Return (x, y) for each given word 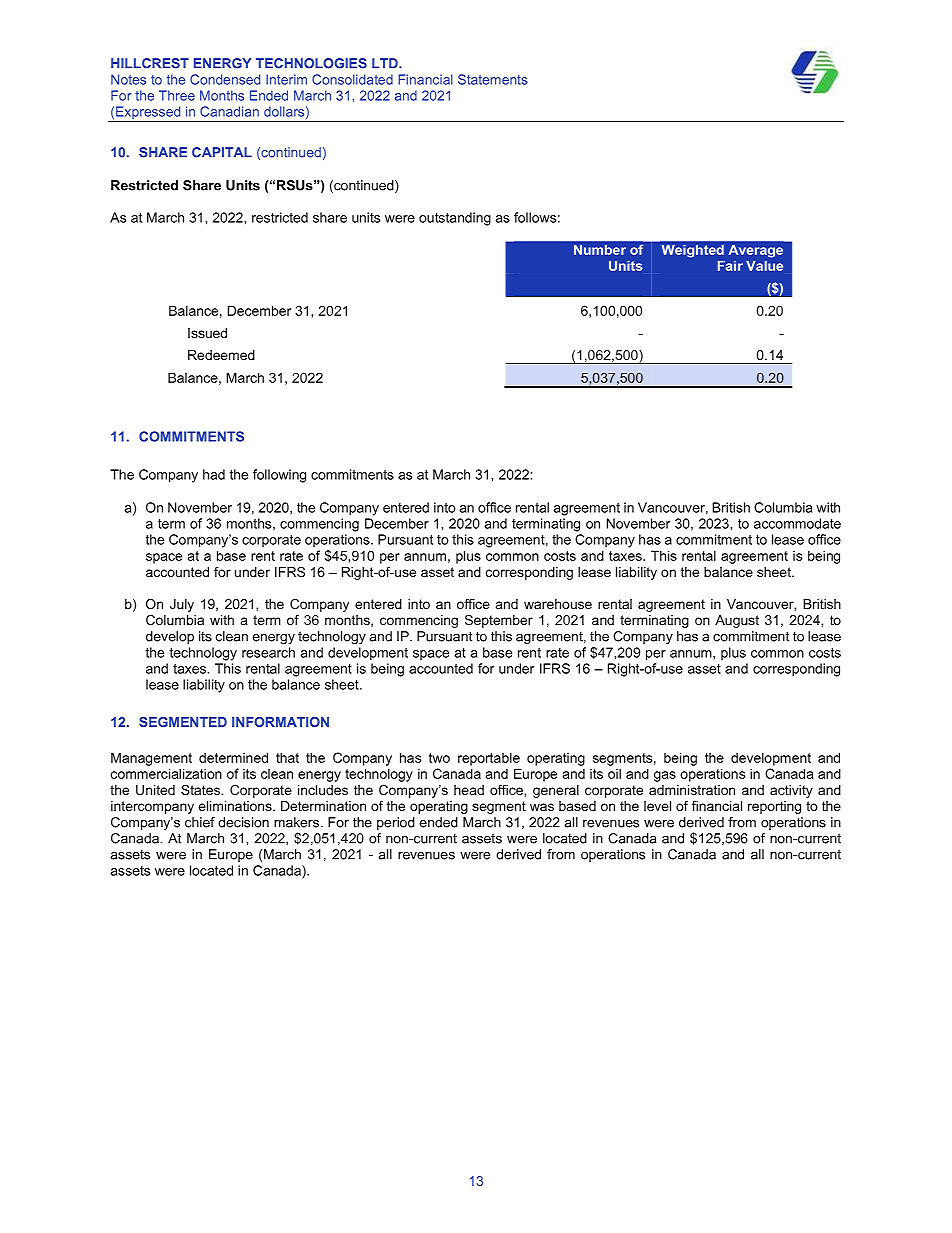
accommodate (797, 523)
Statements (493, 79)
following (279, 476)
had (214, 474)
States (201, 790)
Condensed (225, 79)
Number (600, 250)
